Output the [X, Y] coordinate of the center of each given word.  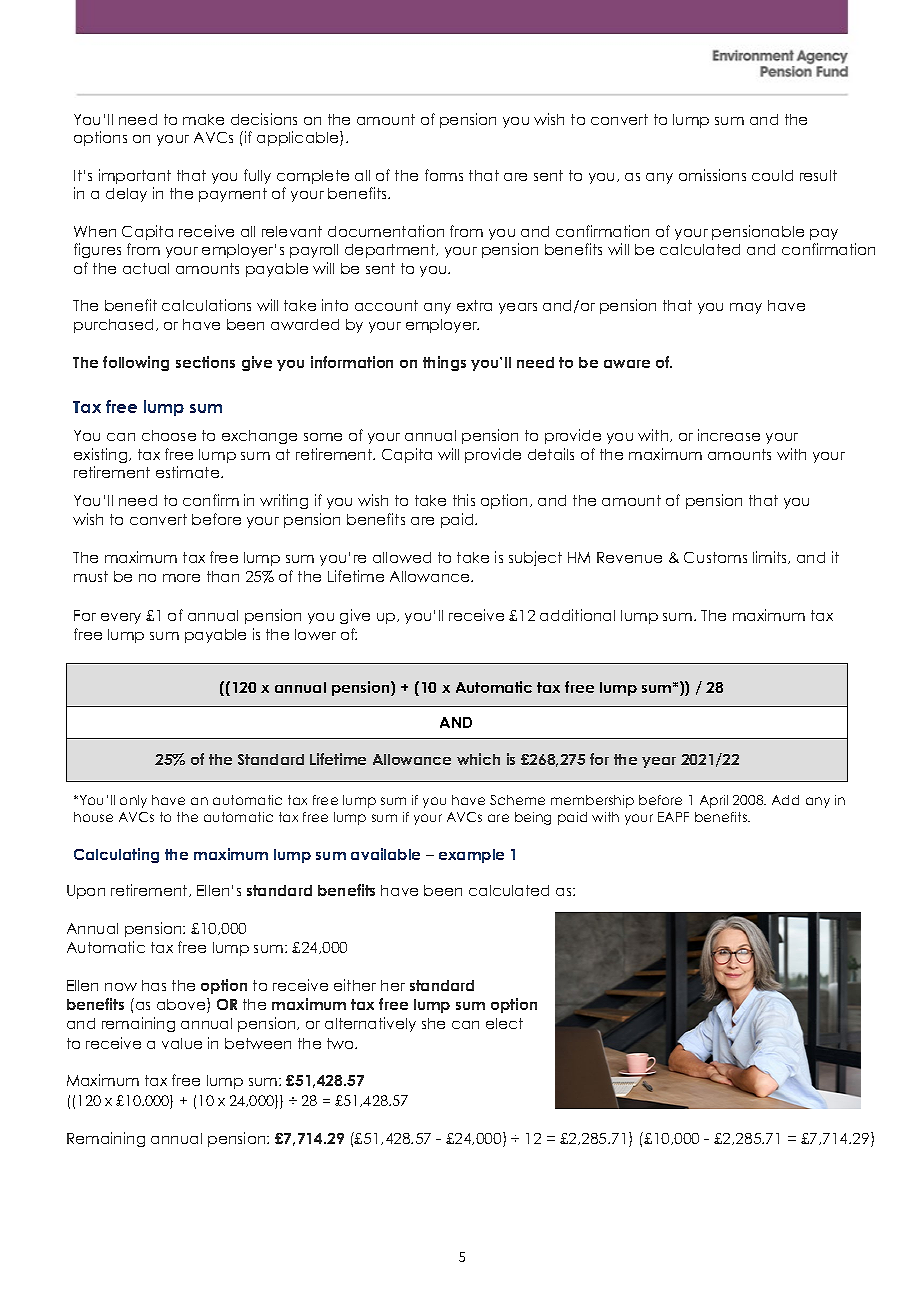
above [182, 1005]
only [133, 801]
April [714, 801]
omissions [712, 175]
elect [504, 1023]
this [464, 500]
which [478, 759]
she [433, 1023]
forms [444, 175]
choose [169, 435]
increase [729, 435]
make [203, 119]
